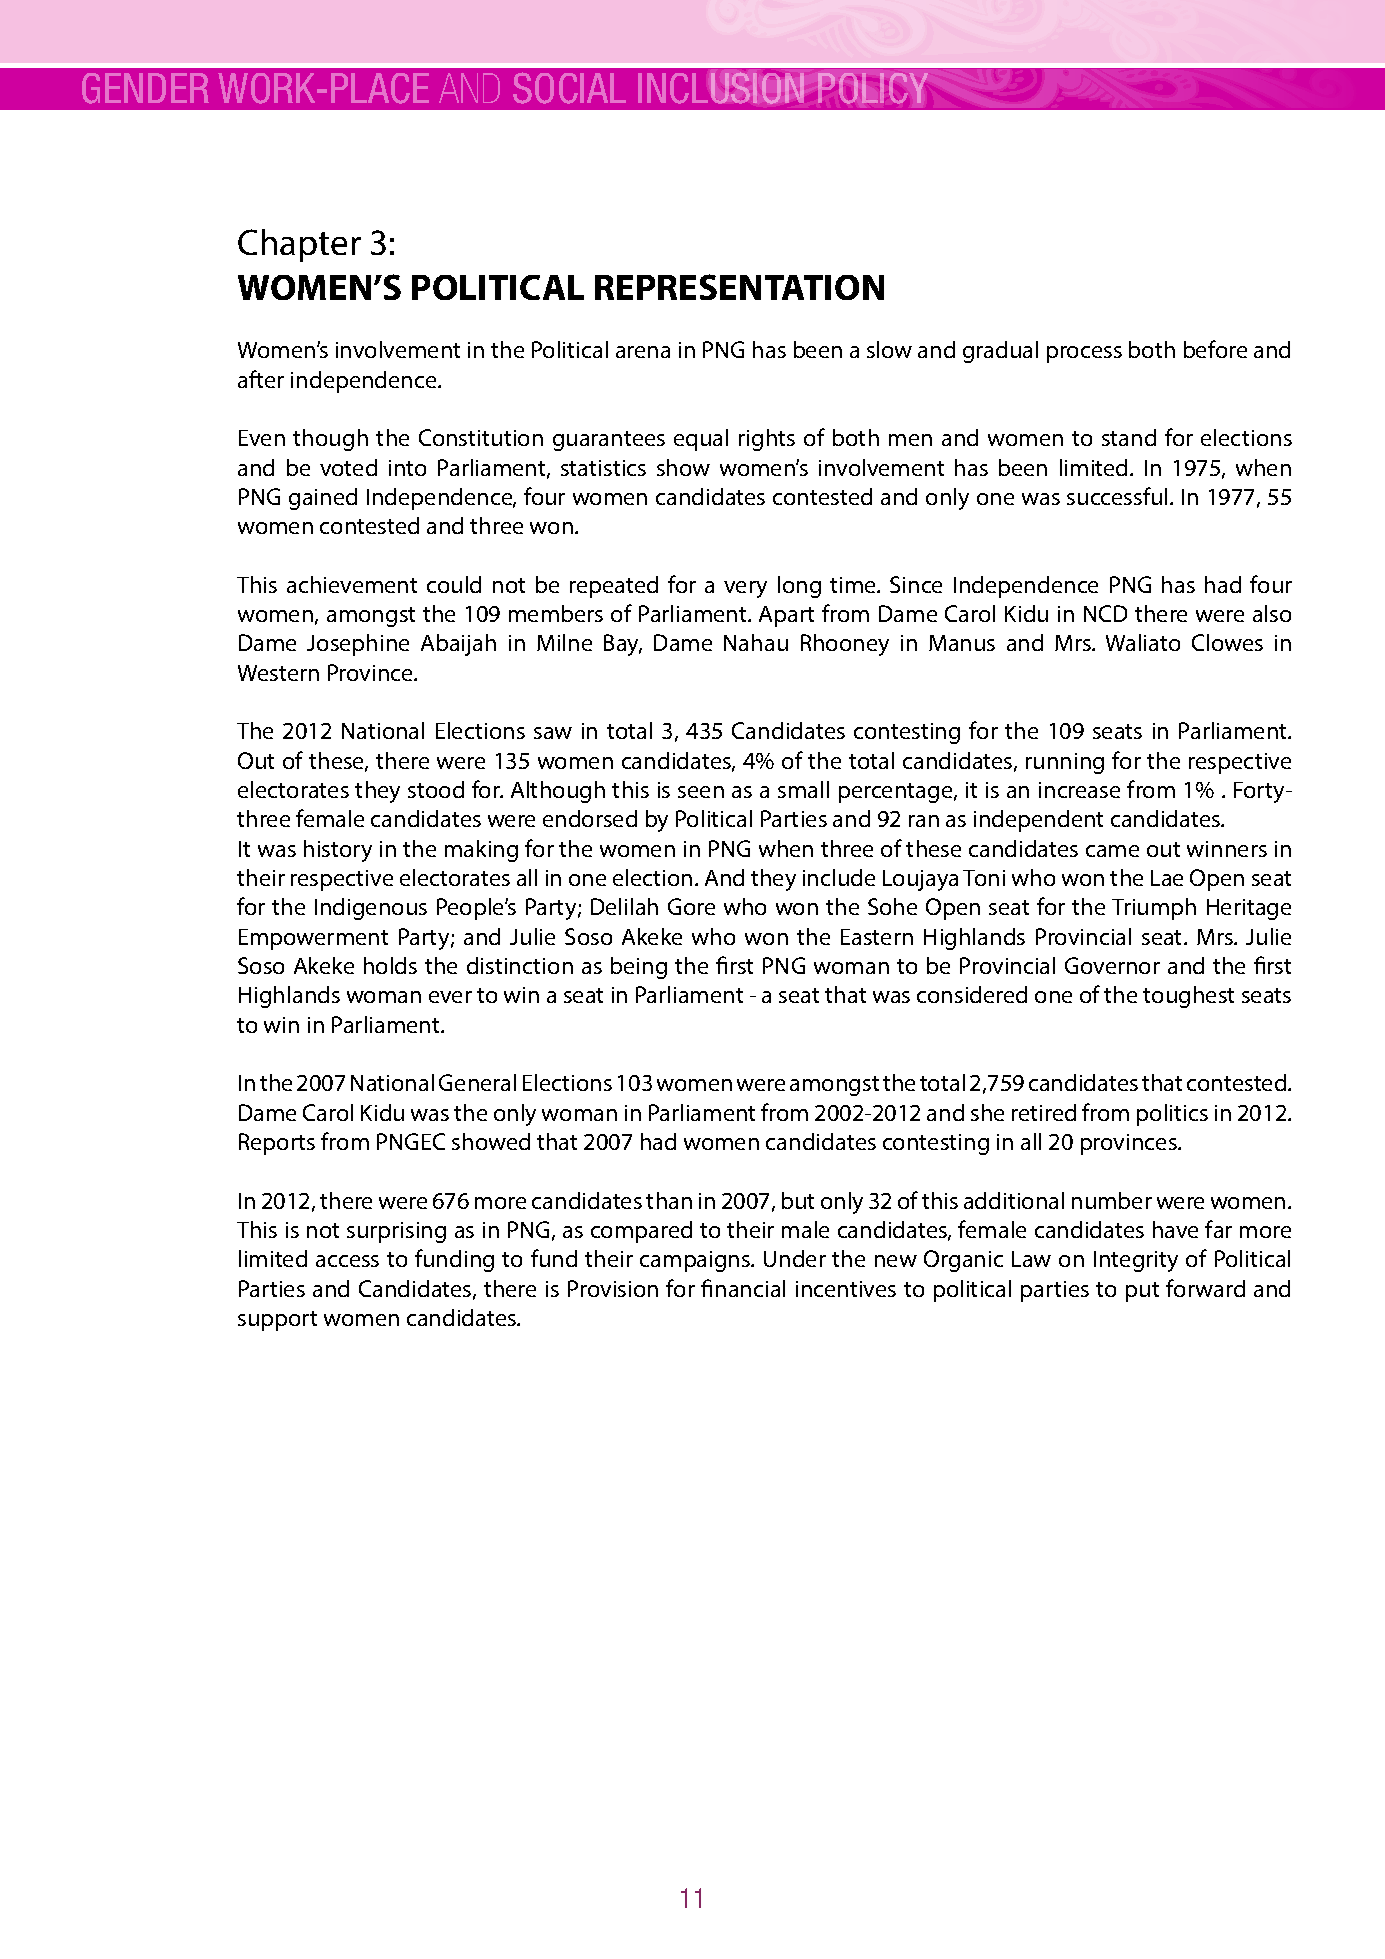 The width and height of the page is (1385, 1959). Describe the element at coordinates (701, 792) in the page. I see `seen` at that location.
